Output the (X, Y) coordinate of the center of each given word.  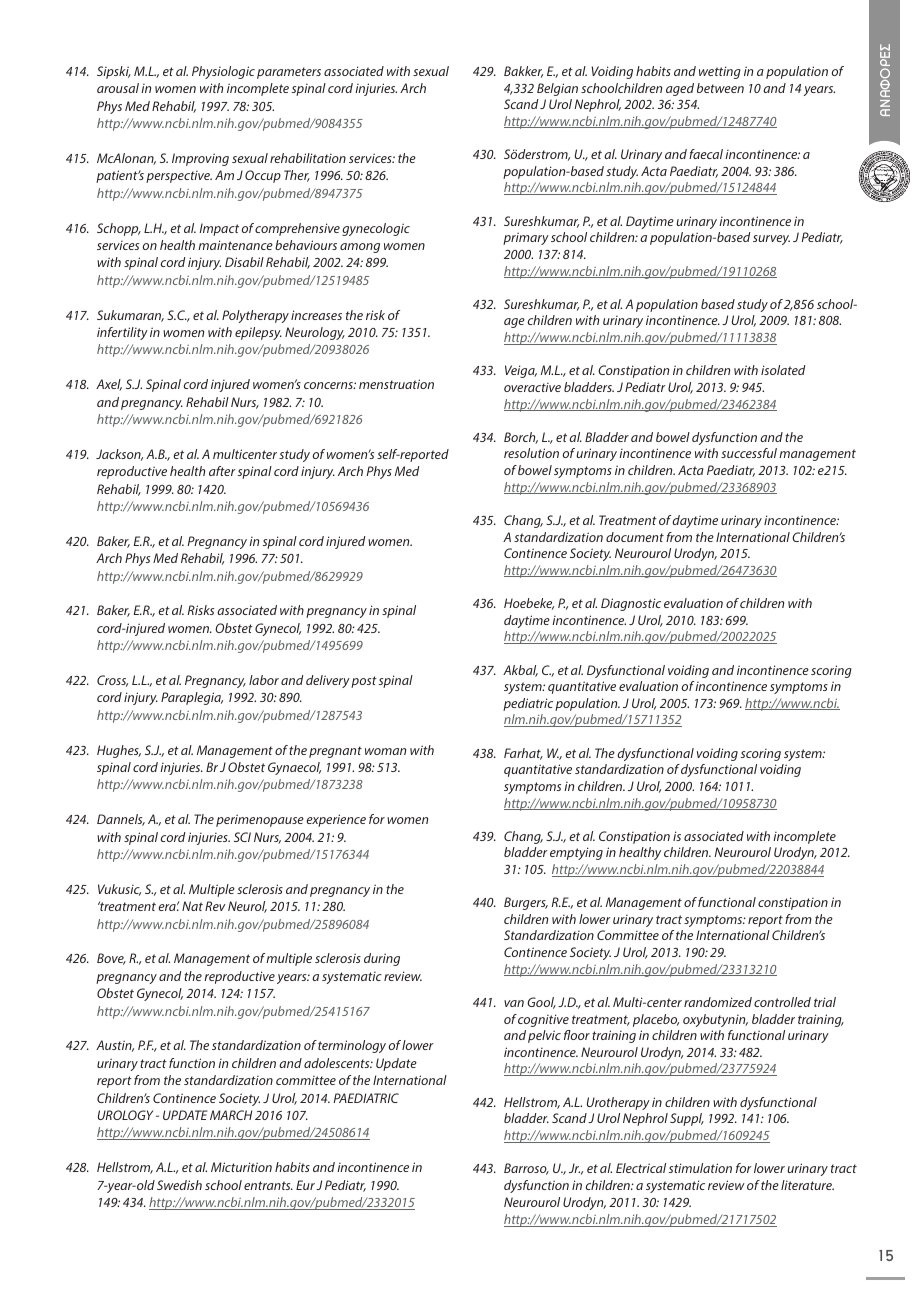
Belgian (557, 89)
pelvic (544, 1036)
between (720, 88)
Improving (200, 159)
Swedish (179, 1185)
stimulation (700, 1168)
